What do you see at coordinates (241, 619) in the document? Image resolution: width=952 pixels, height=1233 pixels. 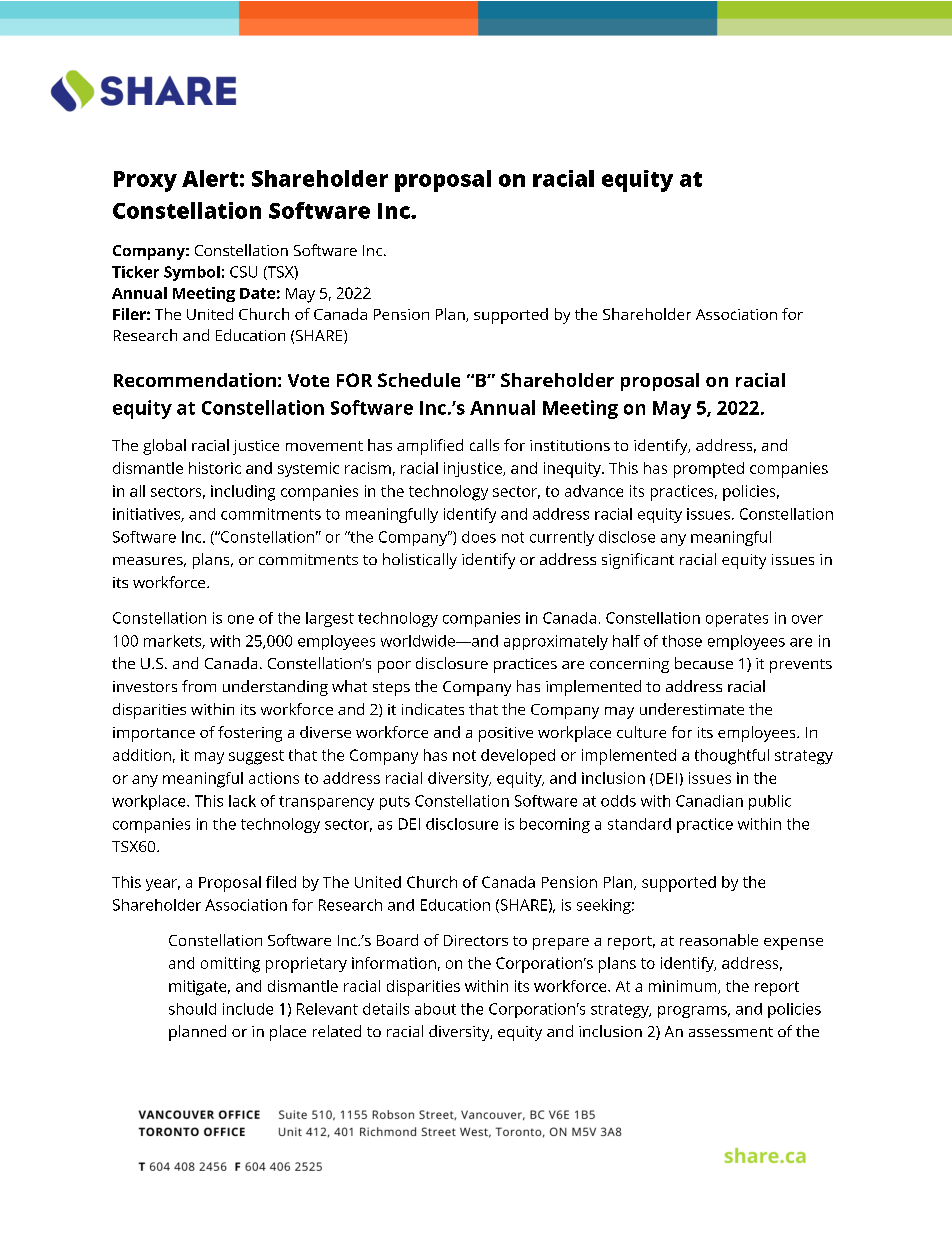 I see `one` at bounding box center [241, 619].
